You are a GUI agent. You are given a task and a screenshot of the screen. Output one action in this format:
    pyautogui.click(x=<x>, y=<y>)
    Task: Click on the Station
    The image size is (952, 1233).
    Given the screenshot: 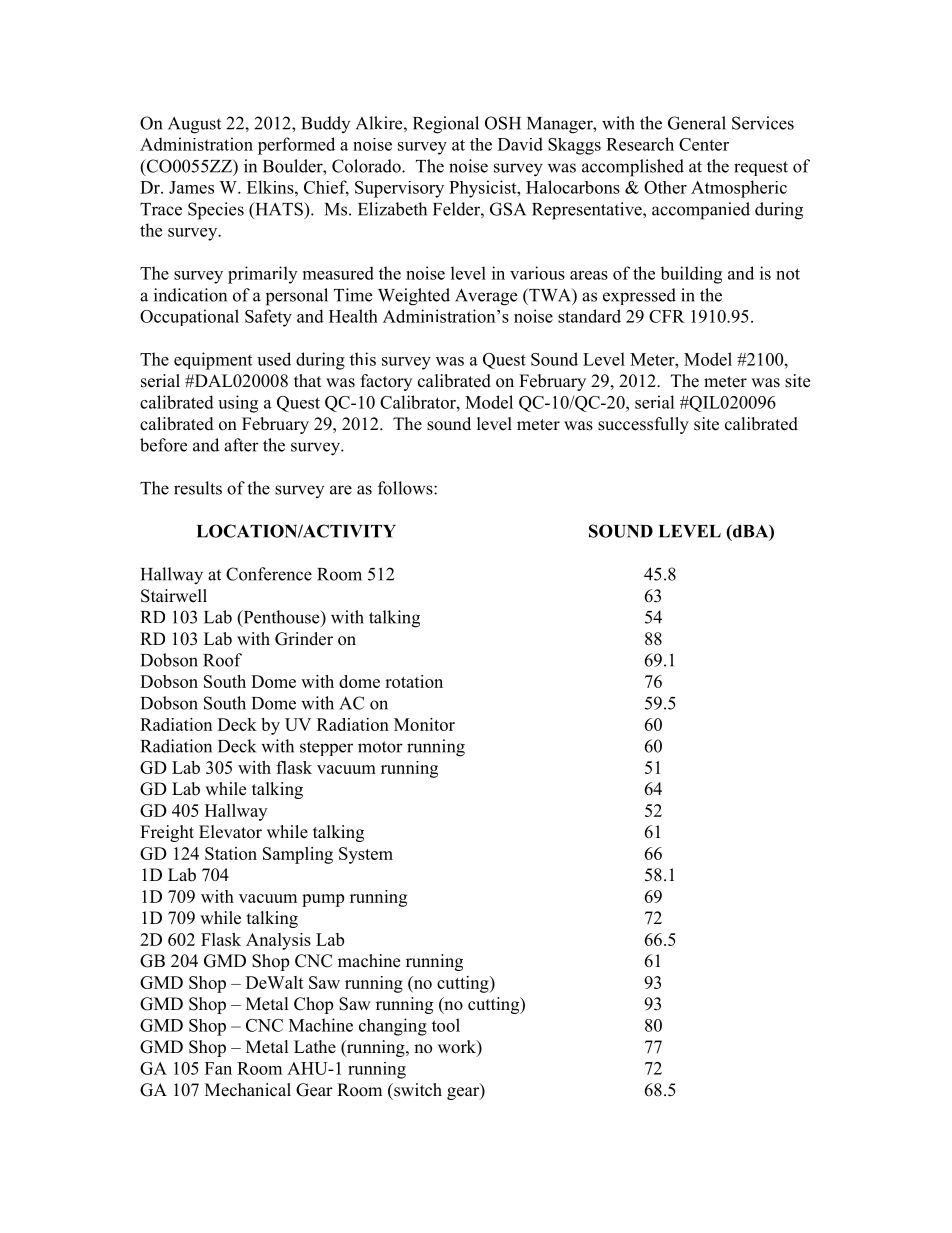 What is the action you would take?
    pyautogui.click(x=231, y=853)
